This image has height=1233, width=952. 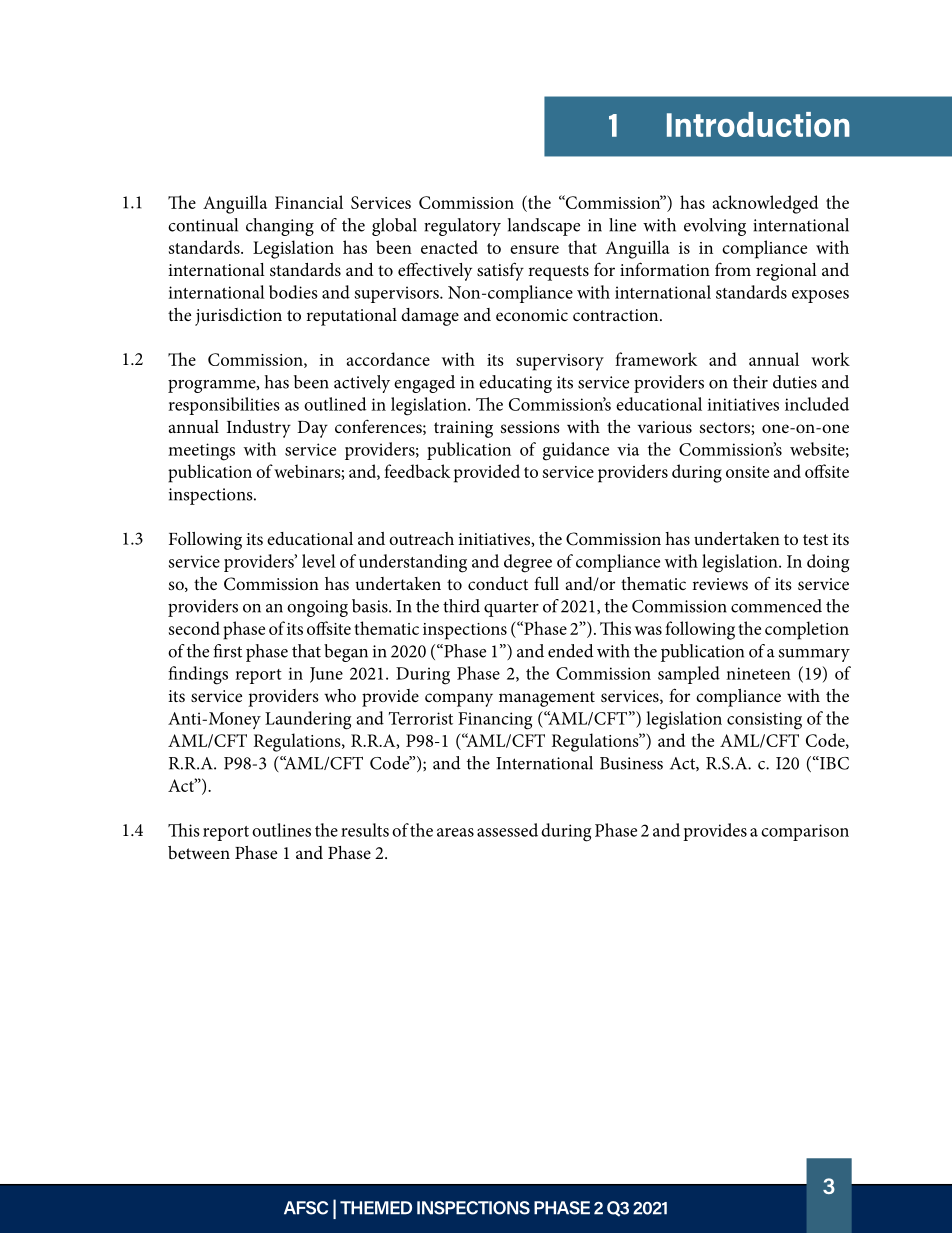 I want to click on assessed, so click(x=507, y=830).
